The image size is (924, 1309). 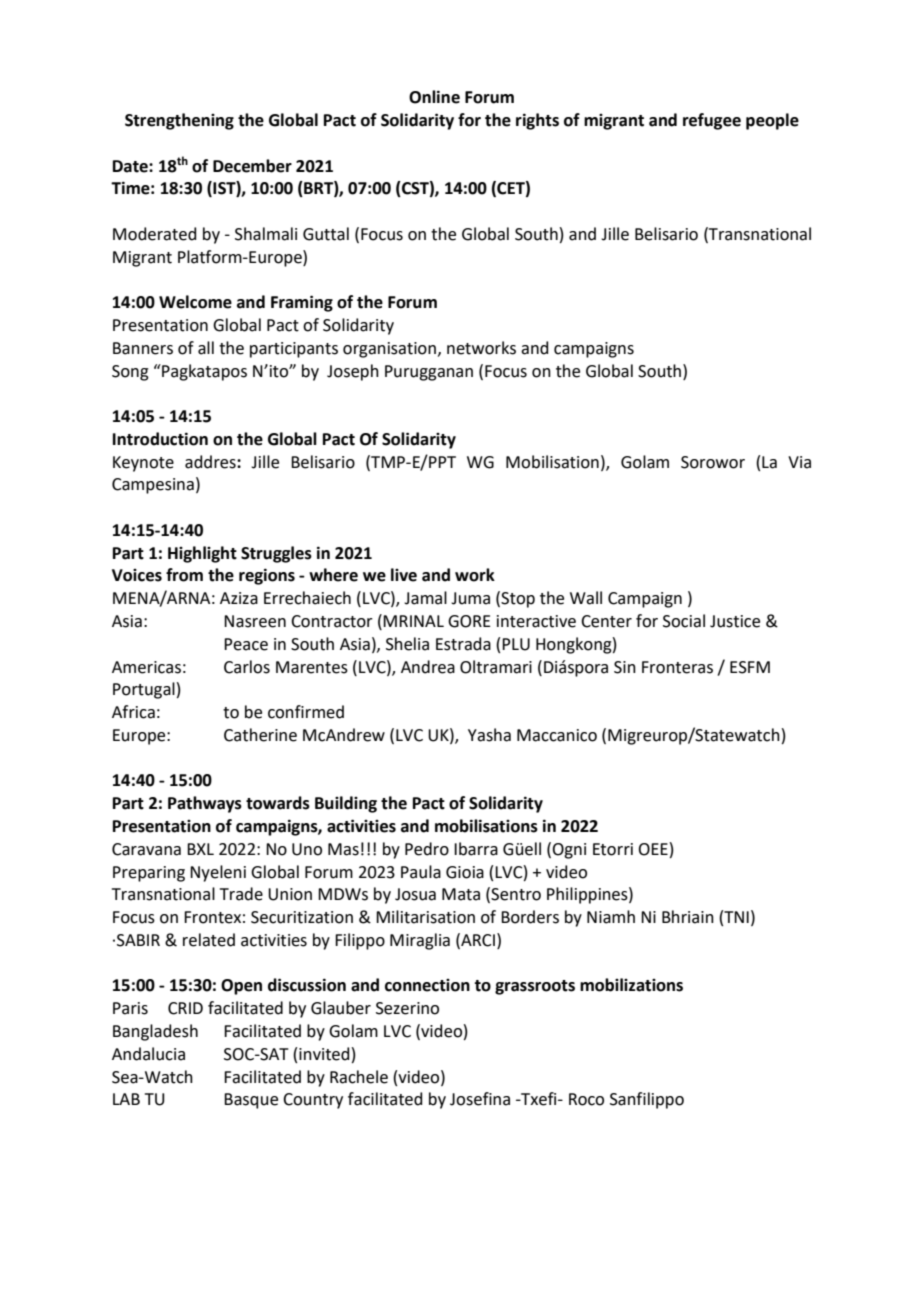 I want to click on Strengthening, so click(x=179, y=121).
